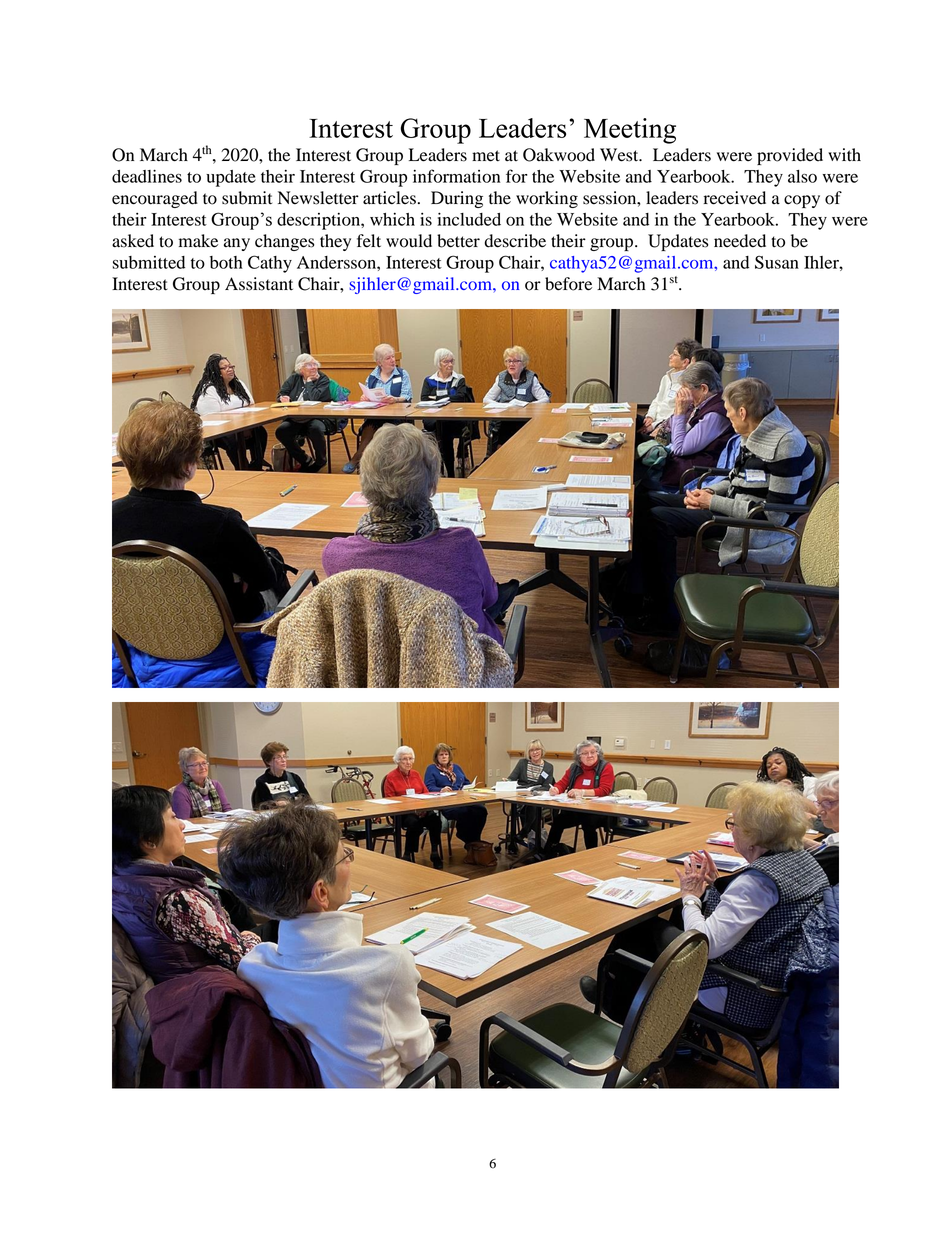 The height and width of the screenshot is (1233, 952). What do you see at coordinates (259, 284) in the screenshot?
I see `Assistant` at bounding box center [259, 284].
